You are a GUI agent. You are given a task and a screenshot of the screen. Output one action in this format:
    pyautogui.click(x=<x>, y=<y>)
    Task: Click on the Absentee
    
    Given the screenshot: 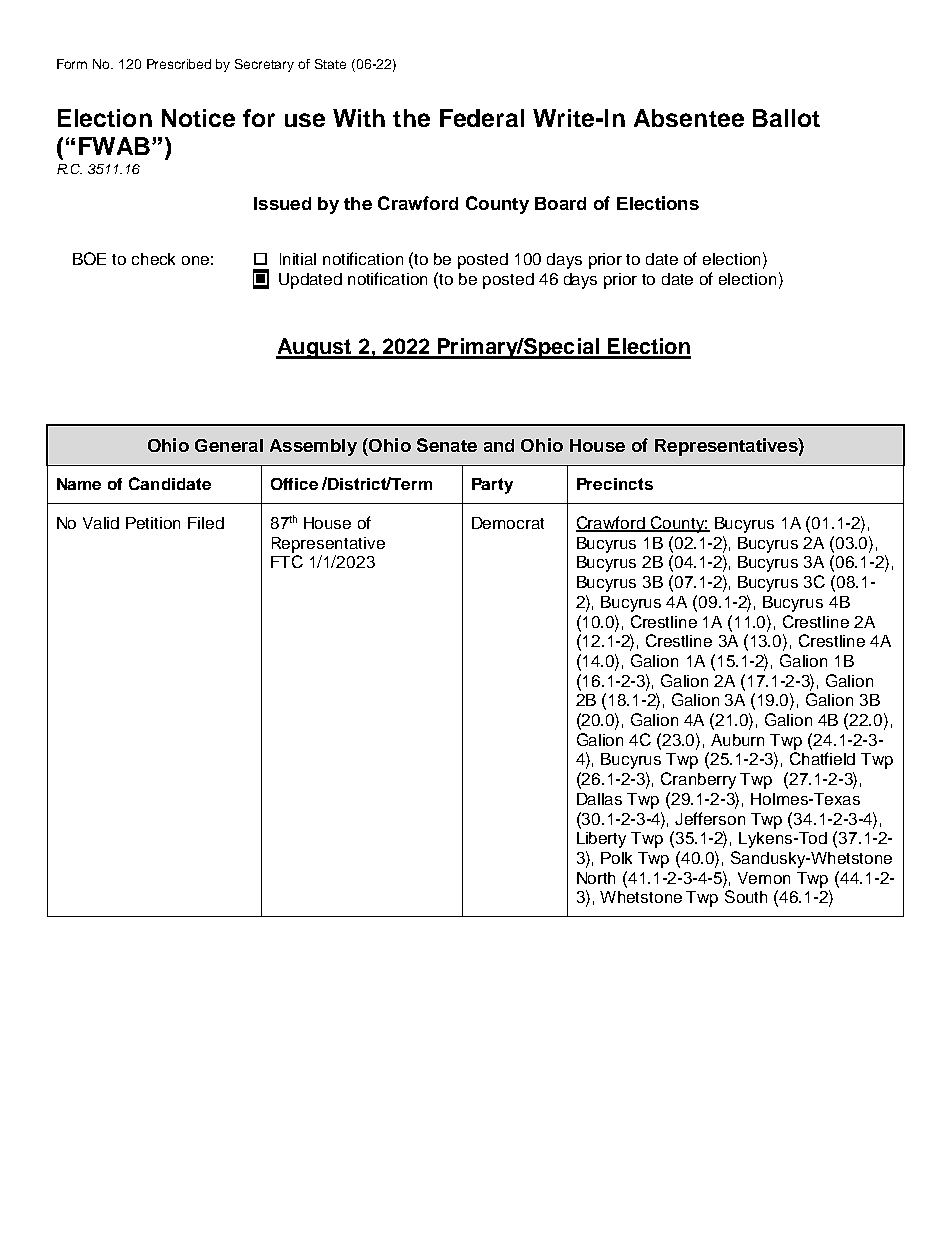 What is the action you would take?
    pyautogui.click(x=689, y=118)
